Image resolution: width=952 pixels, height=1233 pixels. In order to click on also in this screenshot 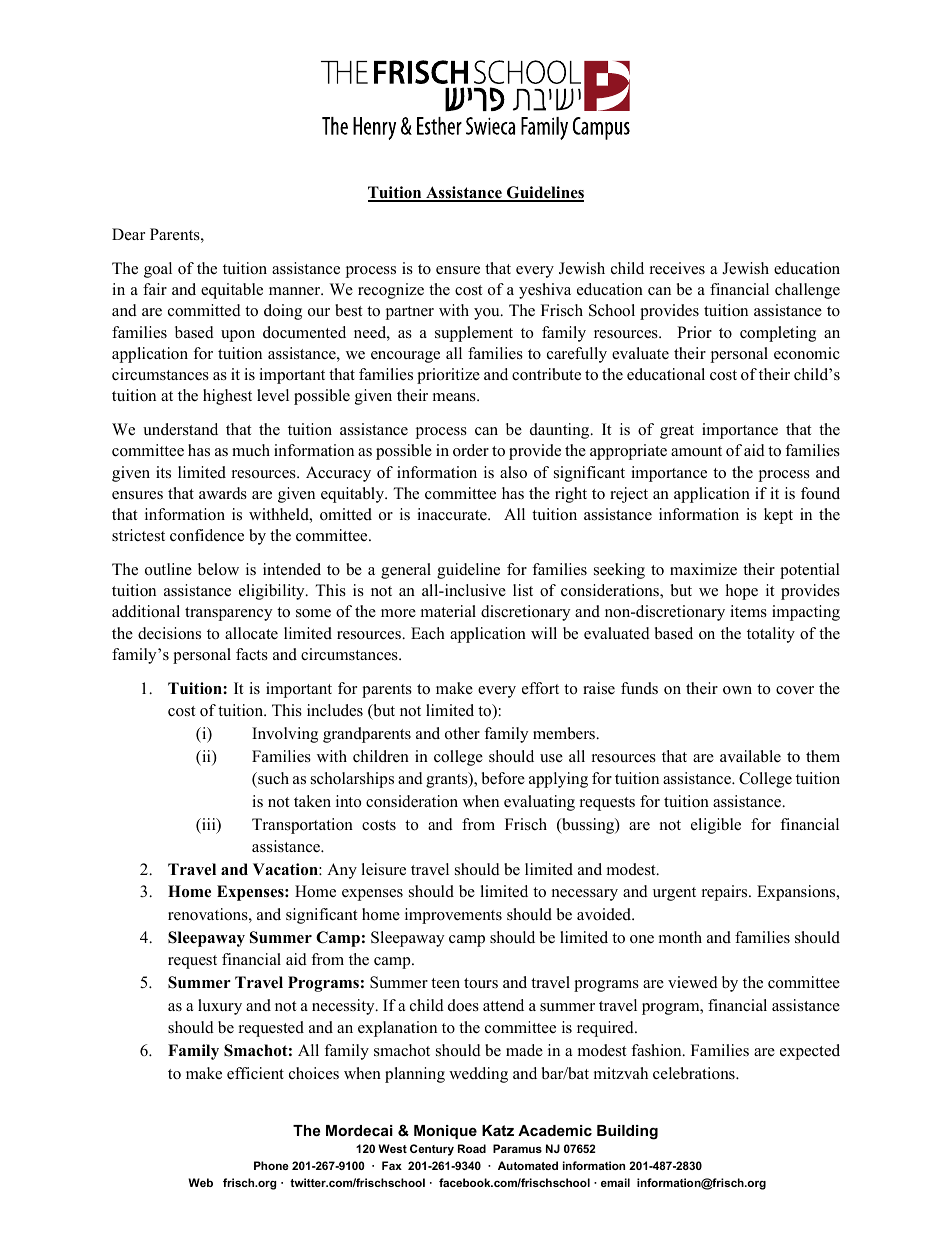, I will do `click(513, 472)`.
